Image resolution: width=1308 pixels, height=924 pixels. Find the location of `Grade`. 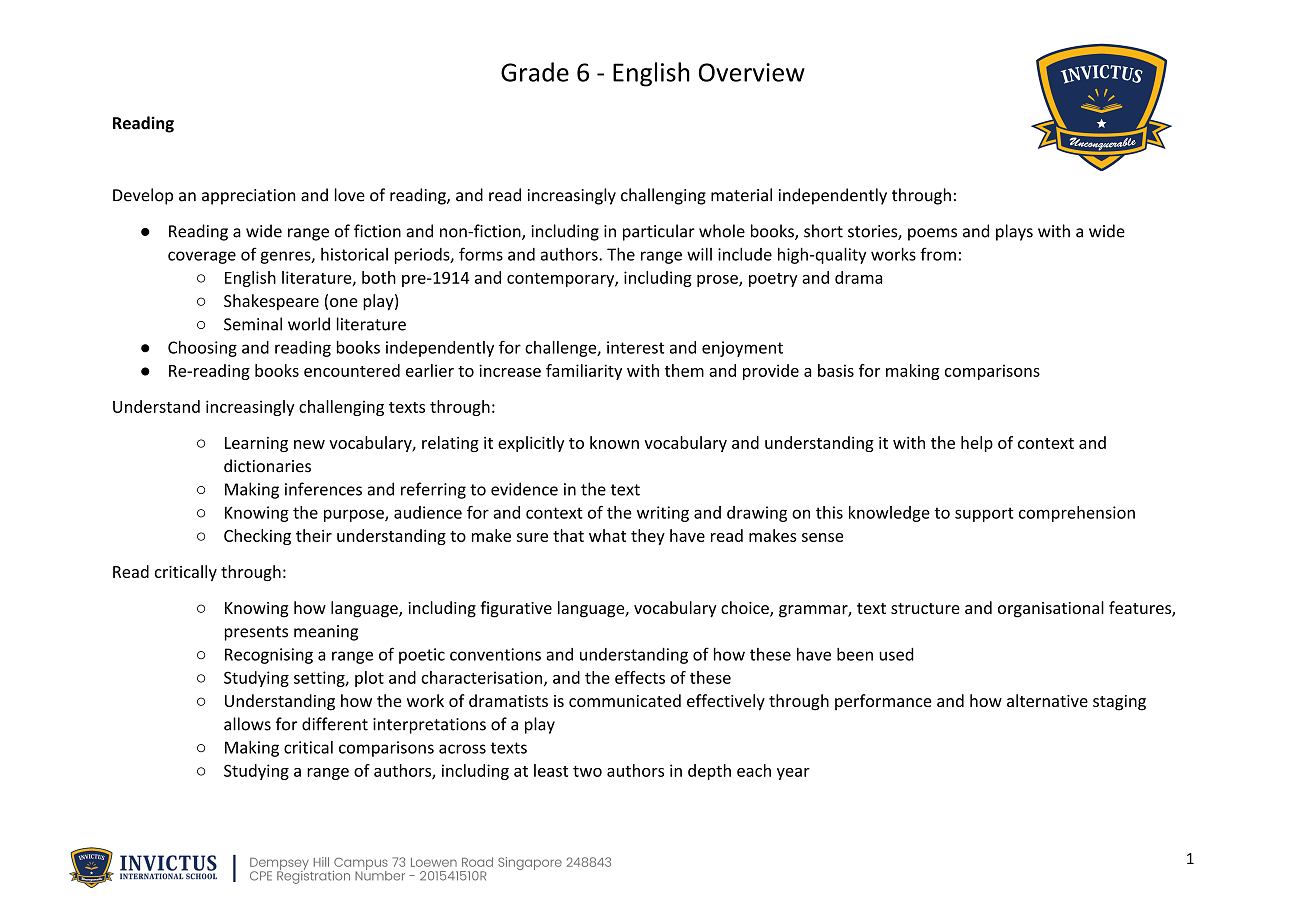

Grade is located at coordinates (535, 72).
